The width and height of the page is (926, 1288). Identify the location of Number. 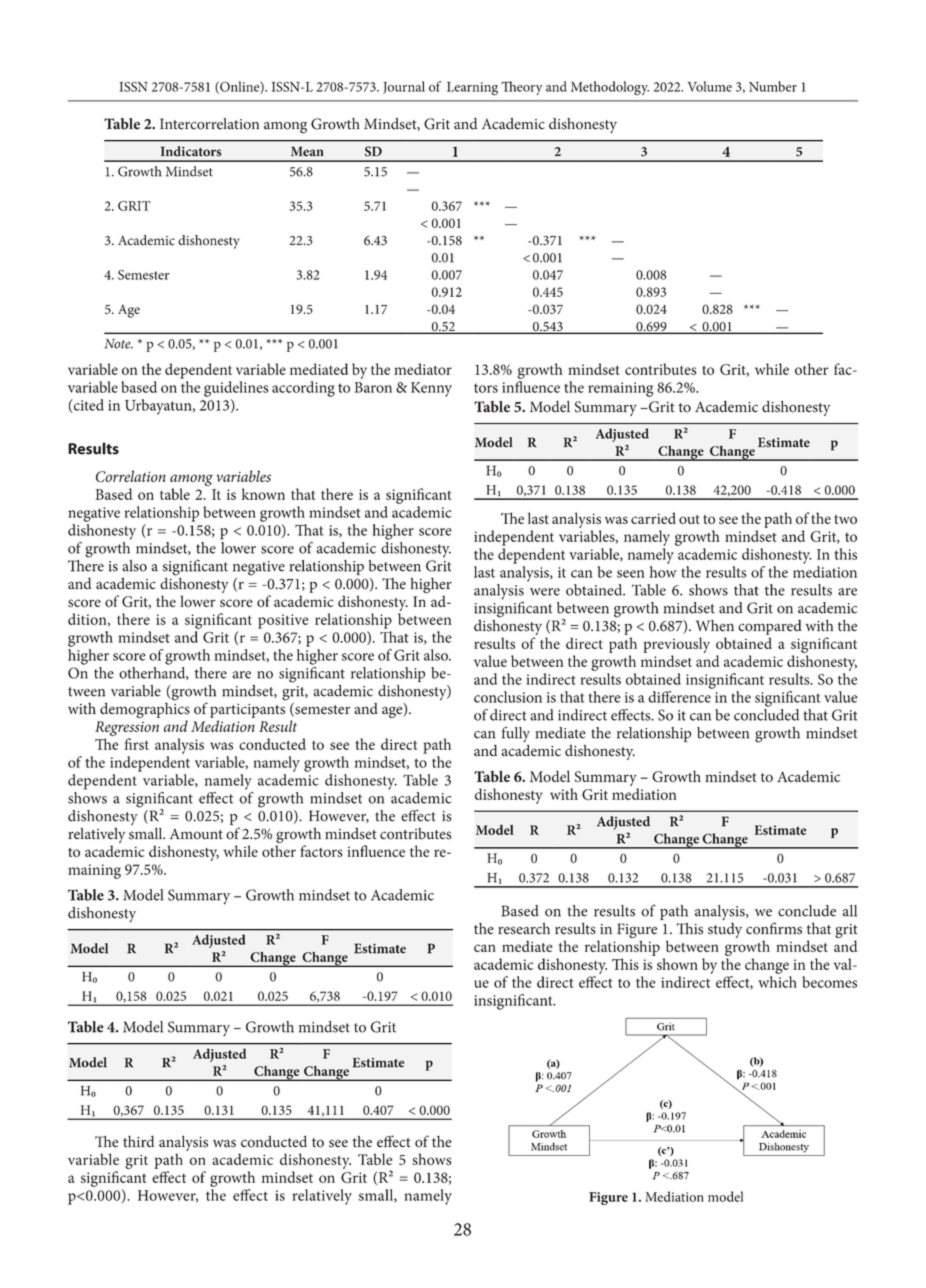
(773, 86).
